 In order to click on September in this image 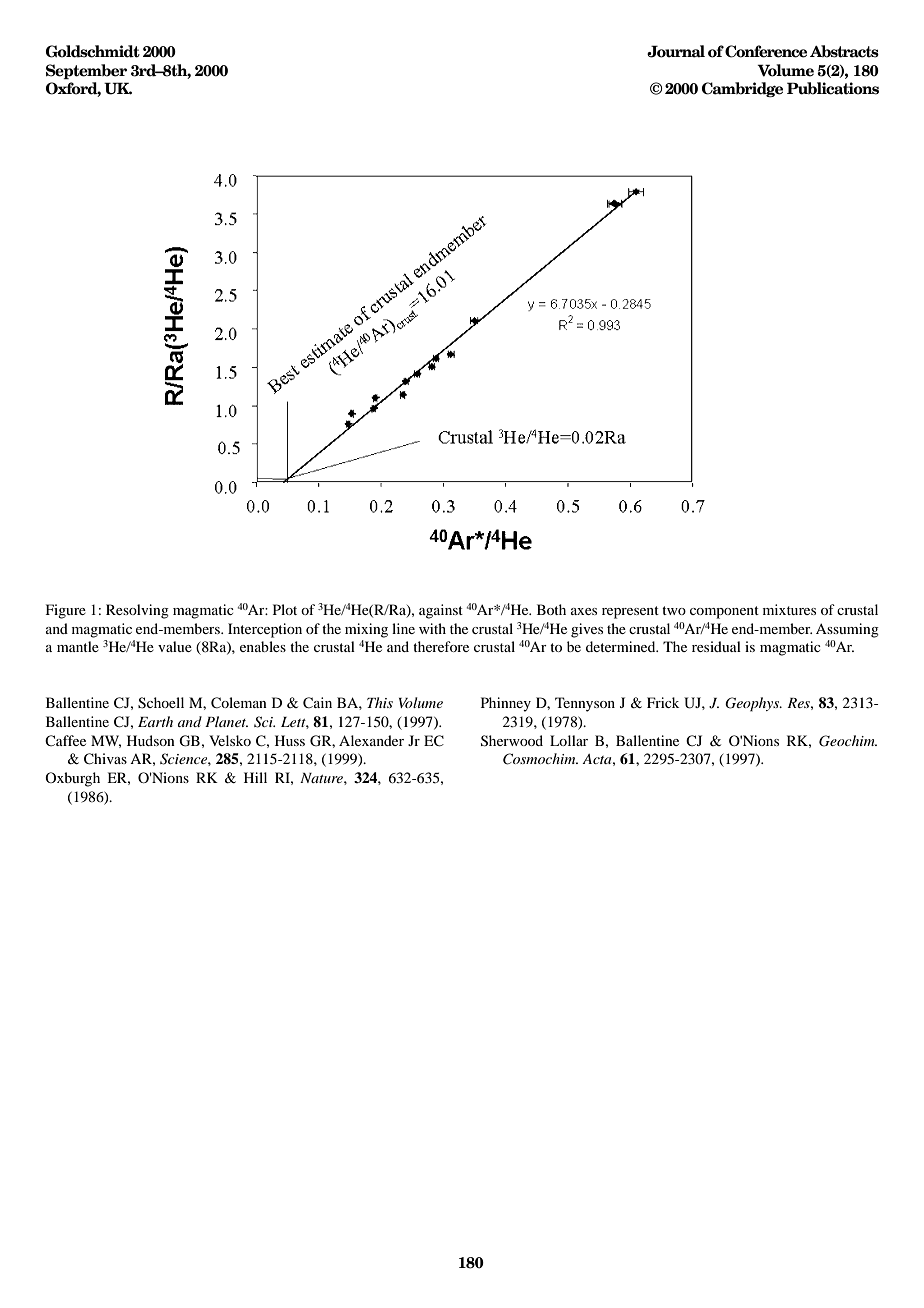, I will do `click(86, 71)`.
